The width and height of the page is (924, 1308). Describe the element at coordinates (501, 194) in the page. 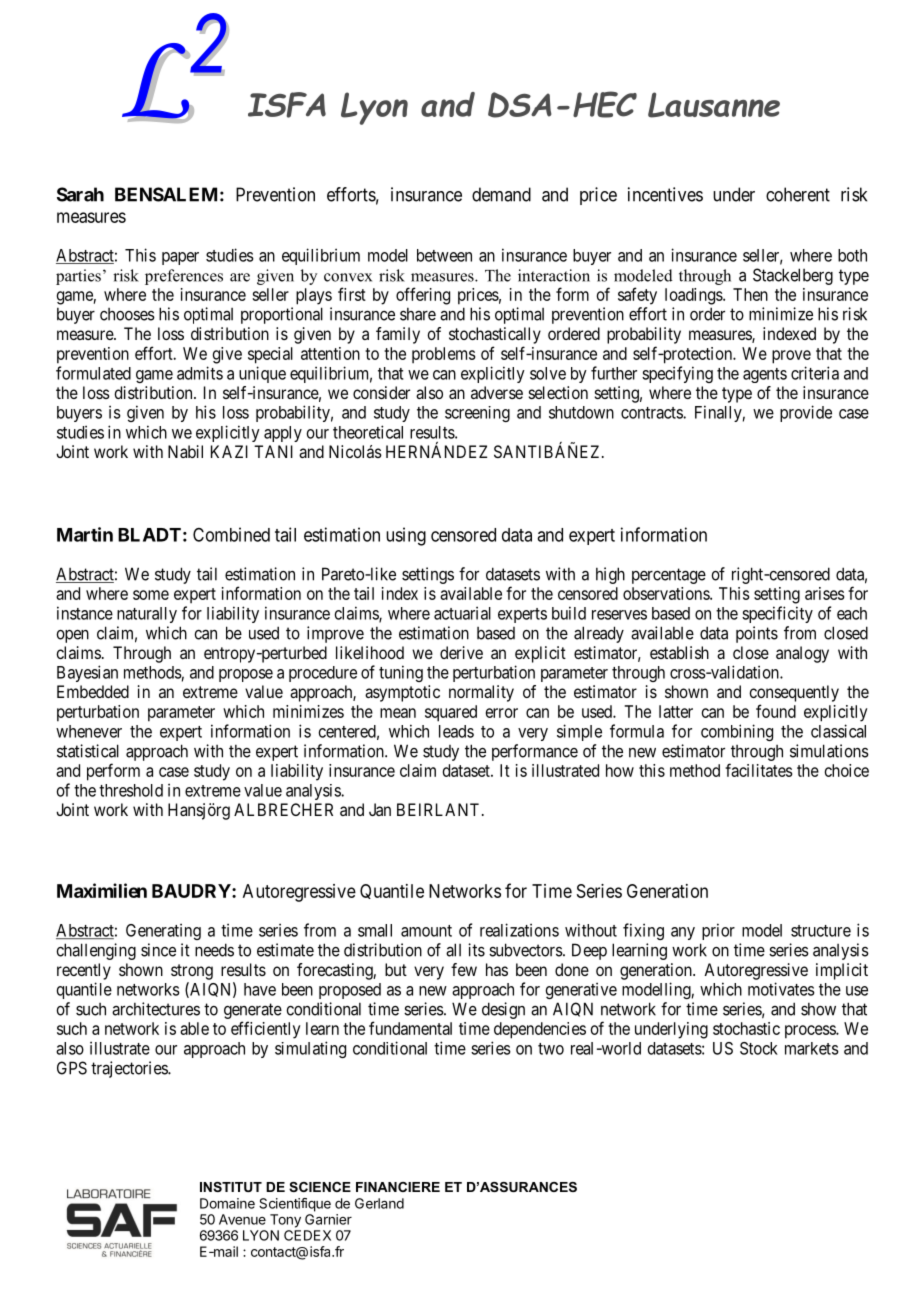

I see `demand` at that location.
